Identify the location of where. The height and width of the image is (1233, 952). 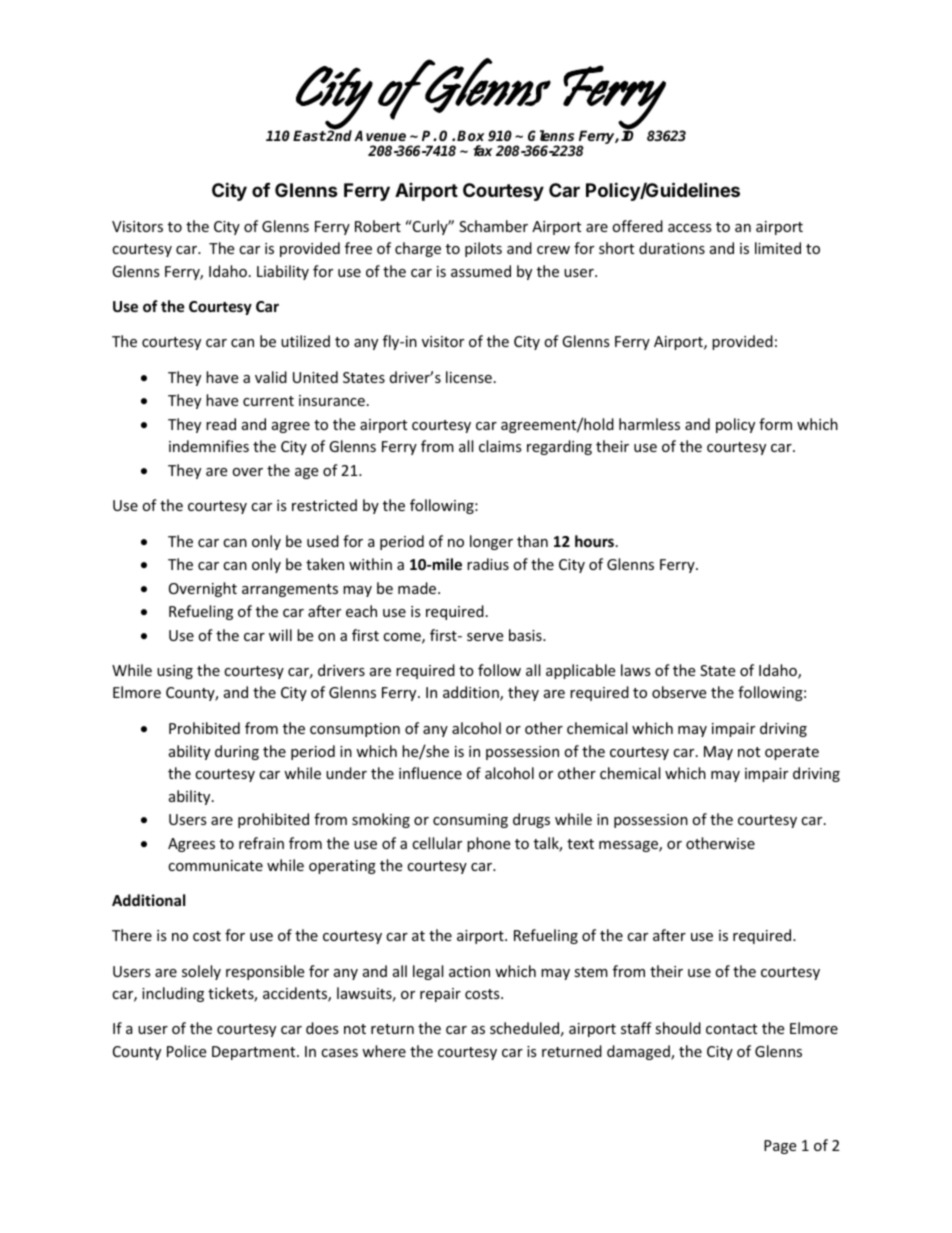
(384, 1051).
